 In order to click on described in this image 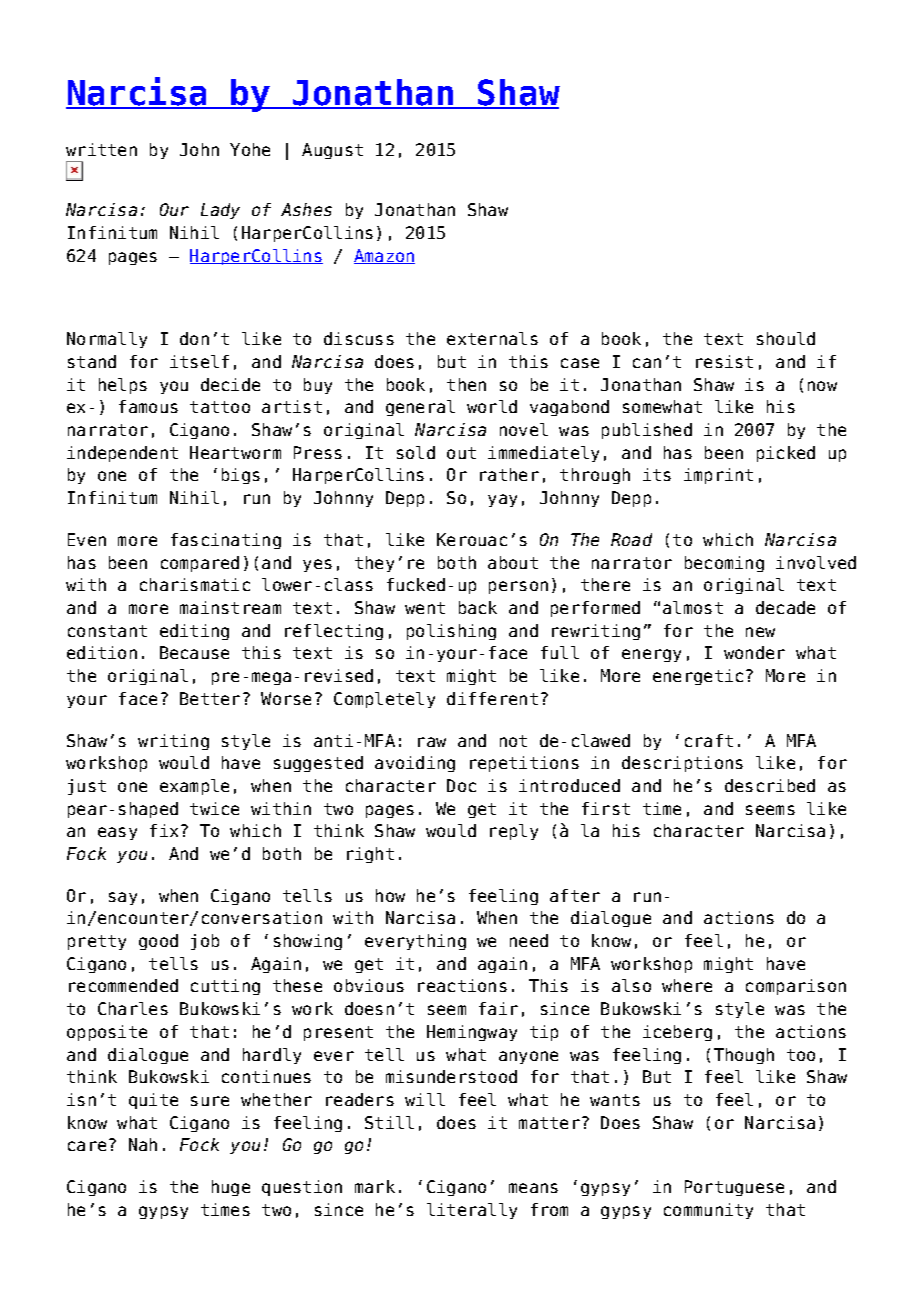, I will do `click(770, 785)`.
